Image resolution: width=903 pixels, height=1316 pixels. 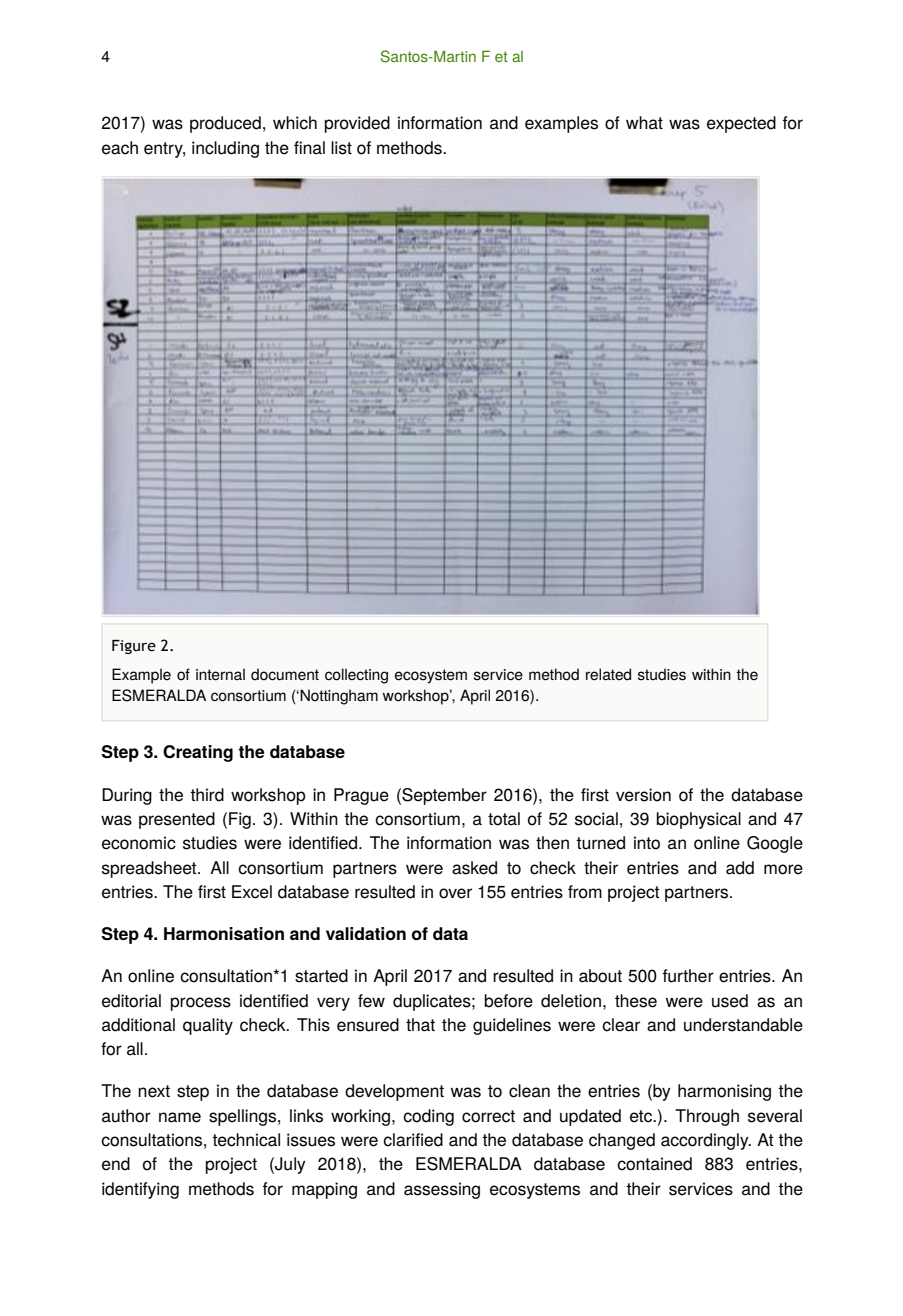 I want to click on related, so click(x=608, y=674).
